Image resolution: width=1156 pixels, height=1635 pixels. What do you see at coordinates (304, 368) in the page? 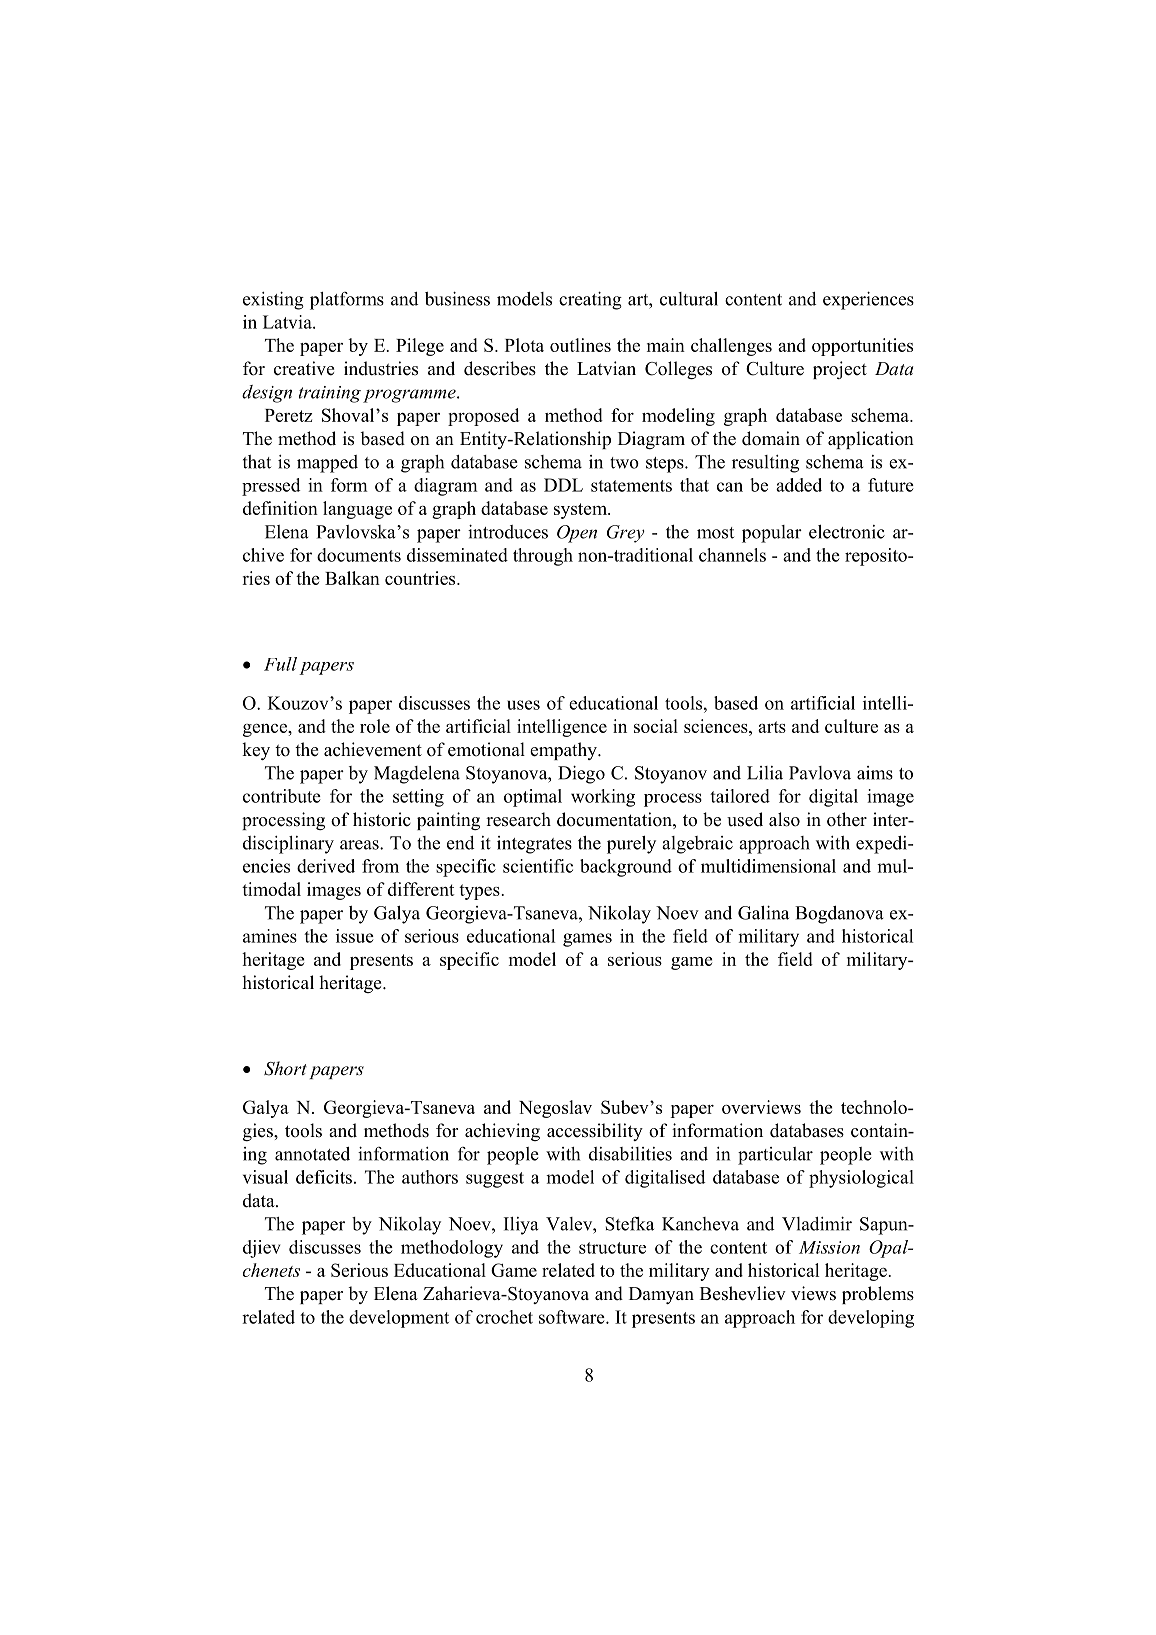
I see `creative` at bounding box center [304, 368].
